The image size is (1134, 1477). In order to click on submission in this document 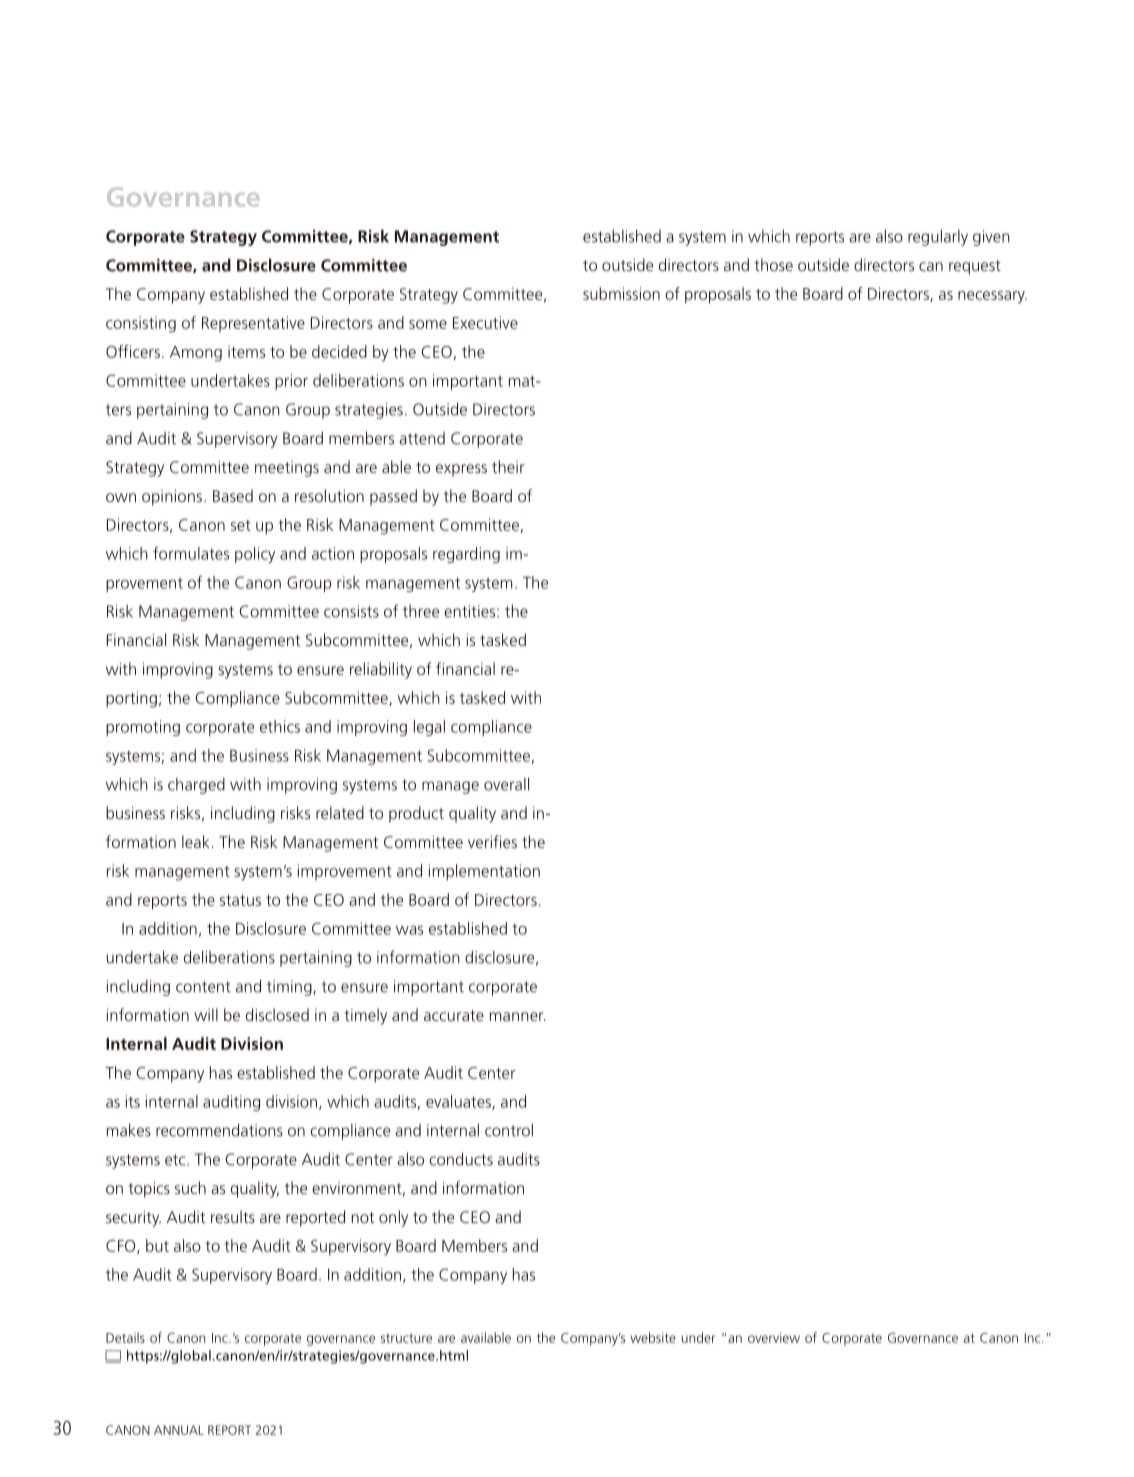, I will do `click(621, 293)`.
